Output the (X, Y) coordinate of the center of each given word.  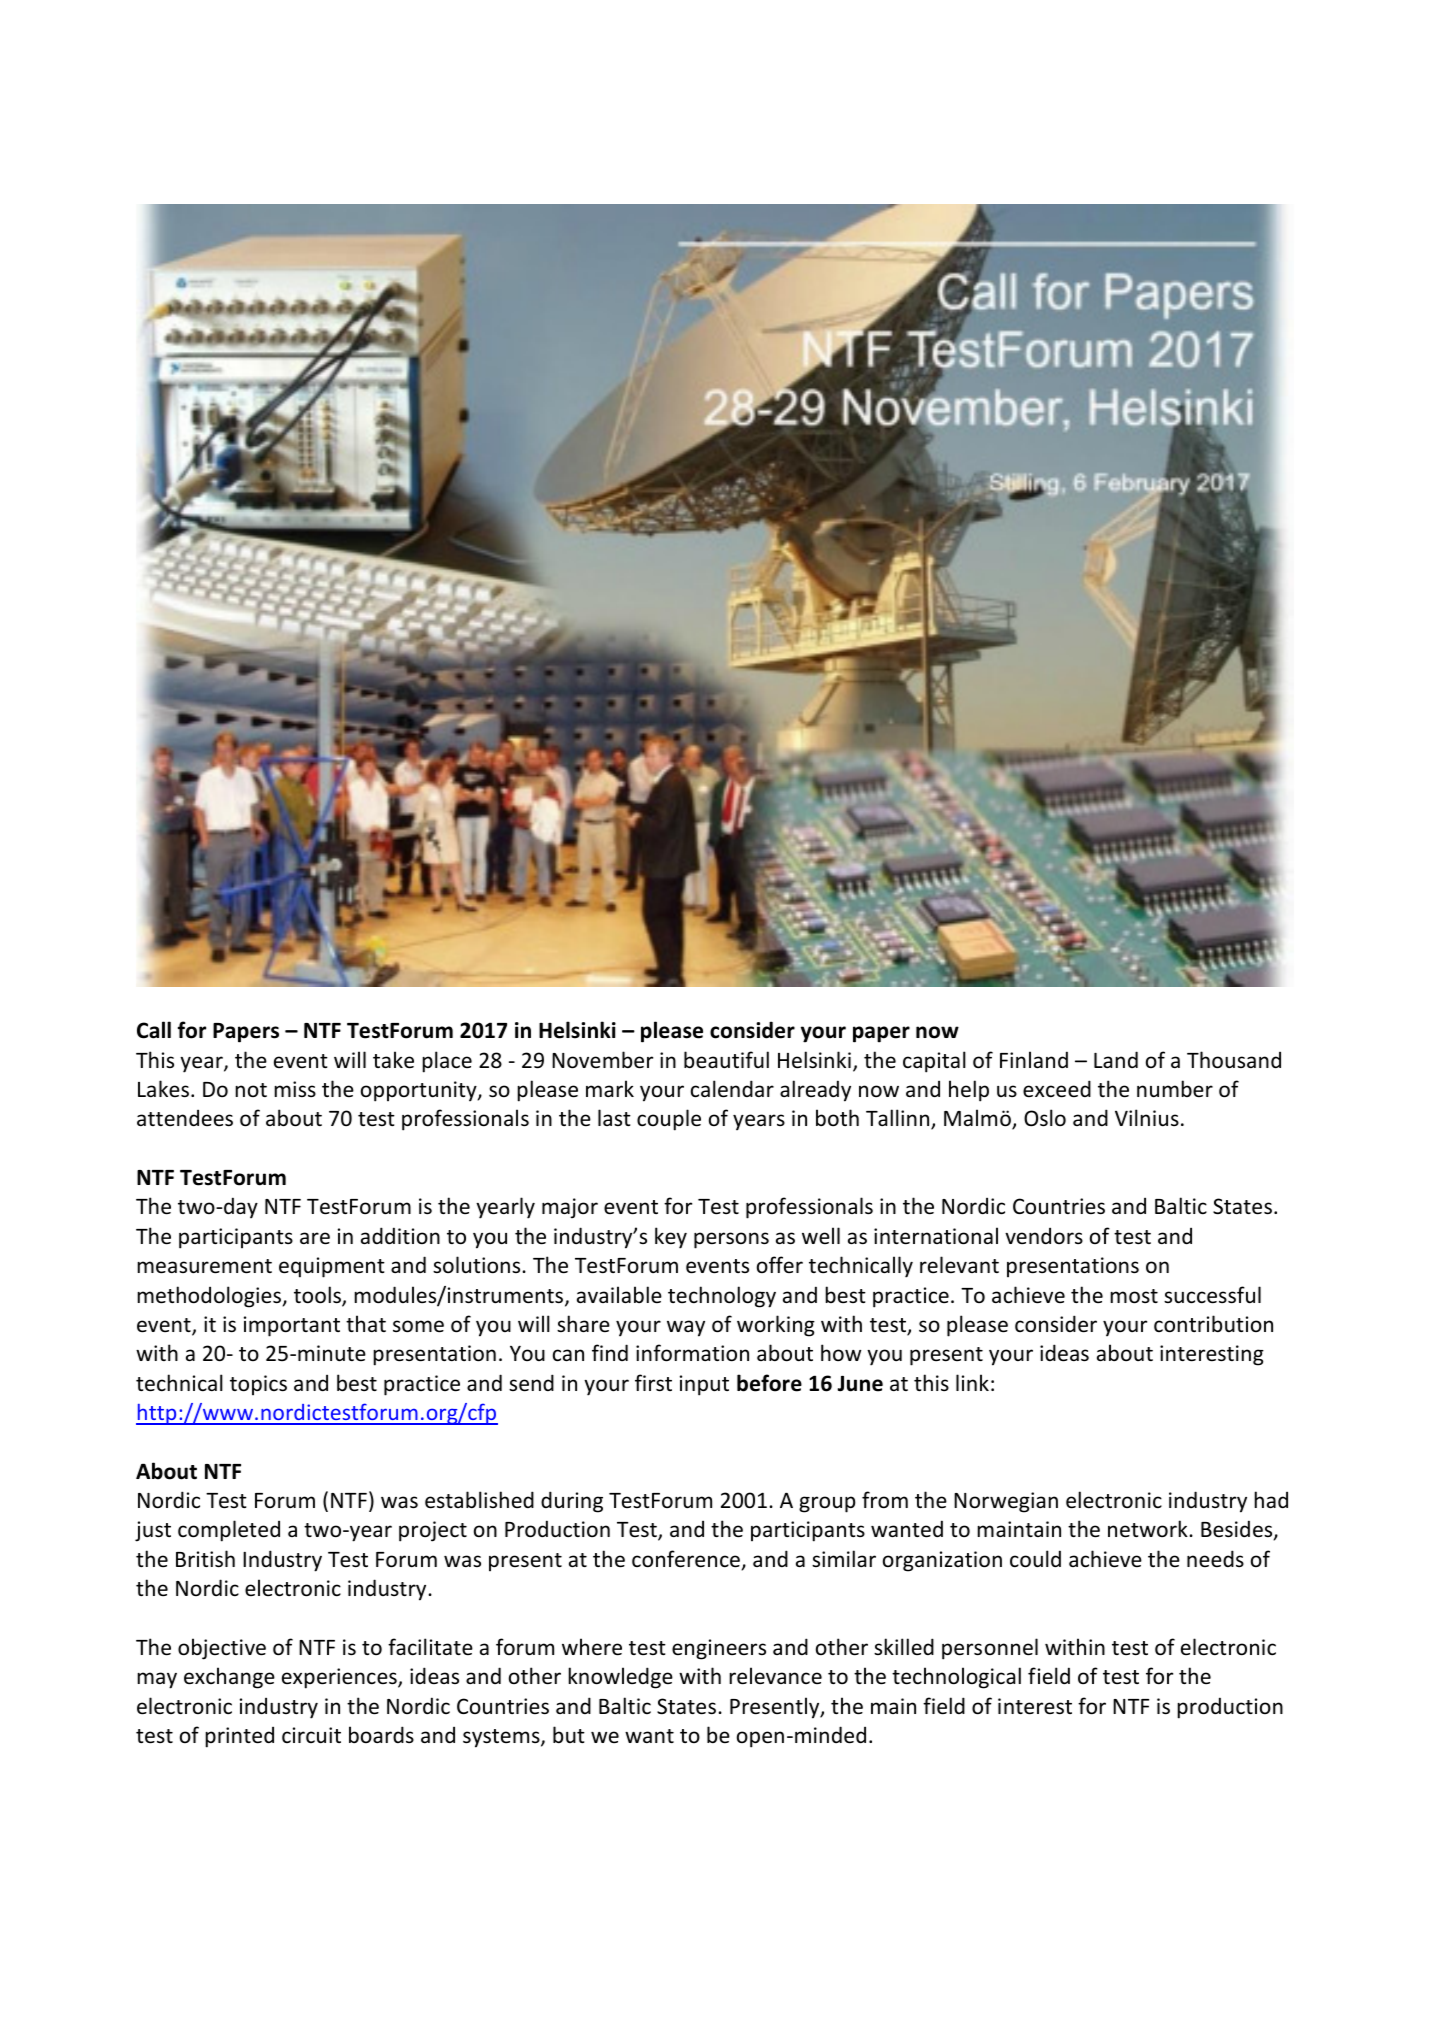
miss (295, 1089)
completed (229, 1531)
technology (722, 1297)
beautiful (726, 1060)
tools (318, 1296)
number (1175, 1089)
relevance (775, 1676)
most (1134, 1296)
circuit (311, 1735)
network (1149, 1529)
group (827, 1504)
